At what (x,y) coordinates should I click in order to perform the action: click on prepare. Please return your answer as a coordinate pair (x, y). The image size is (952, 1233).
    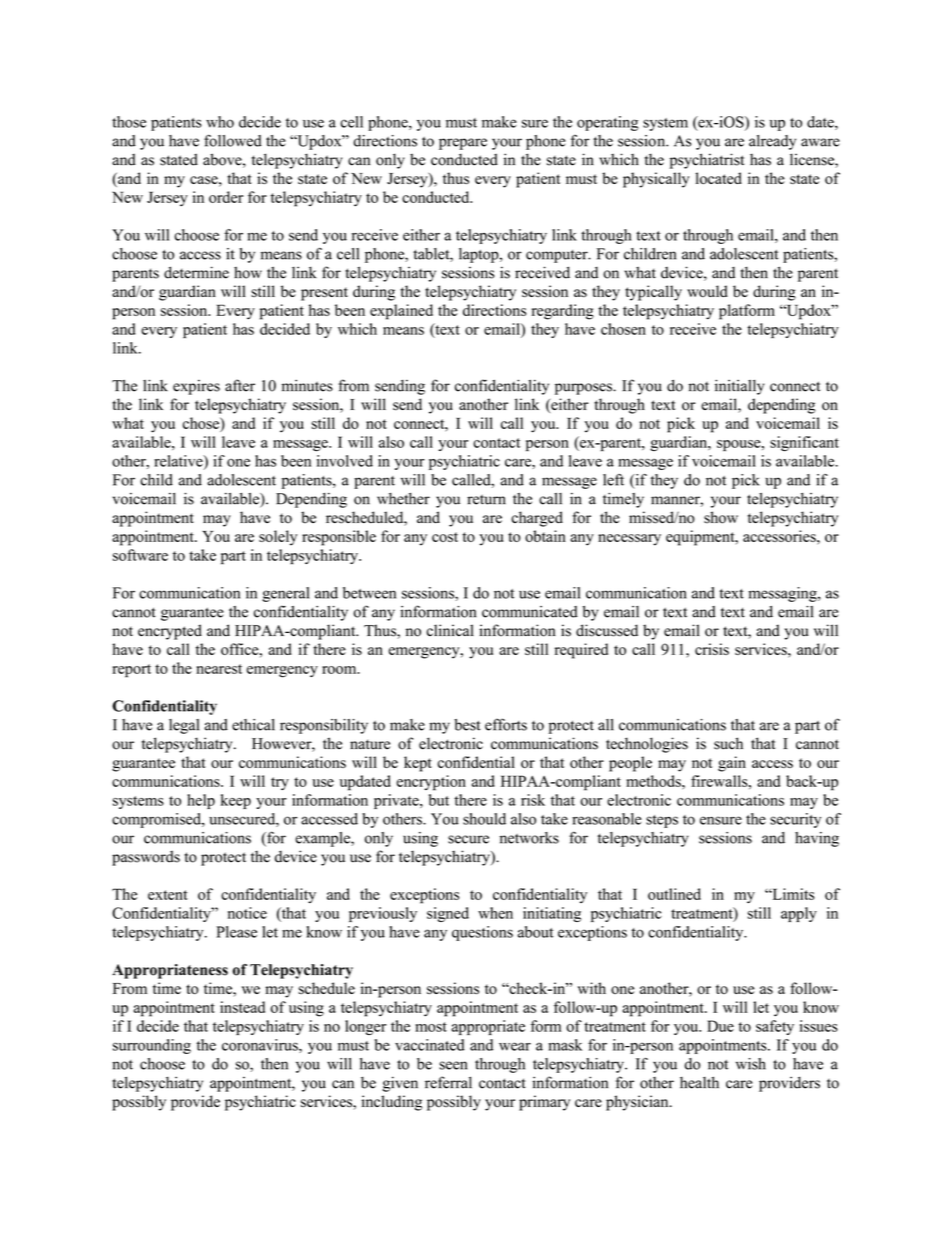
    Looking at the image, I should click on (463, 144).
